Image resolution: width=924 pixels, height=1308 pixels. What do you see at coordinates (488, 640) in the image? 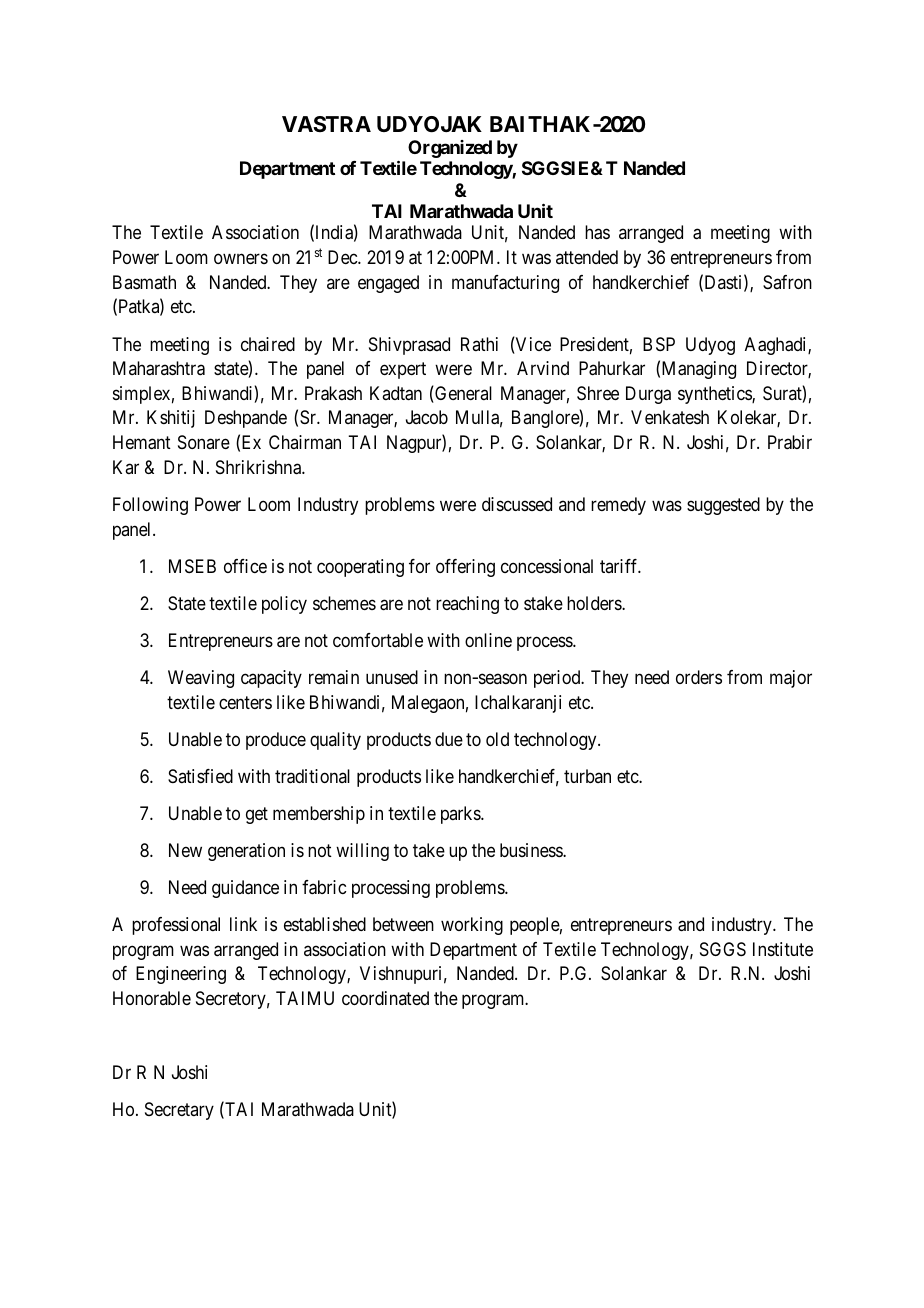
I see `online` at bounding box center [488, 640].
